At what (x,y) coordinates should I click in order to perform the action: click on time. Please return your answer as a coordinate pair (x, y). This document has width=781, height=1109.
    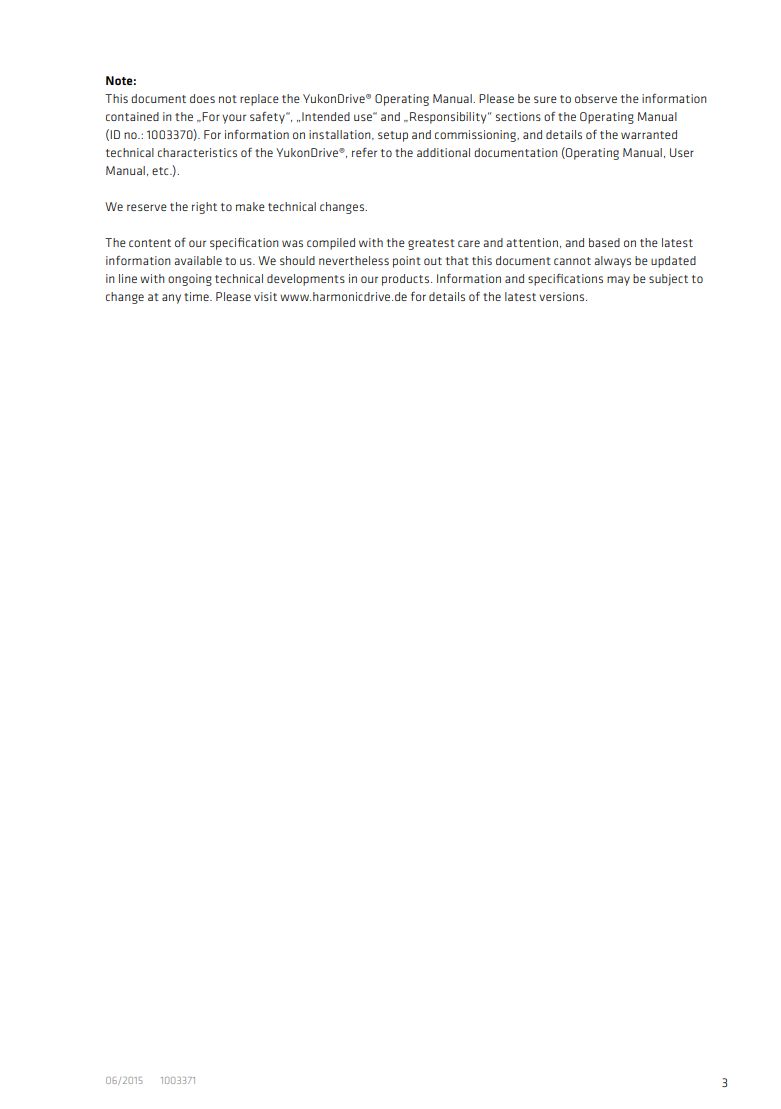
    Looking at the image, I should click on (197, 296).
